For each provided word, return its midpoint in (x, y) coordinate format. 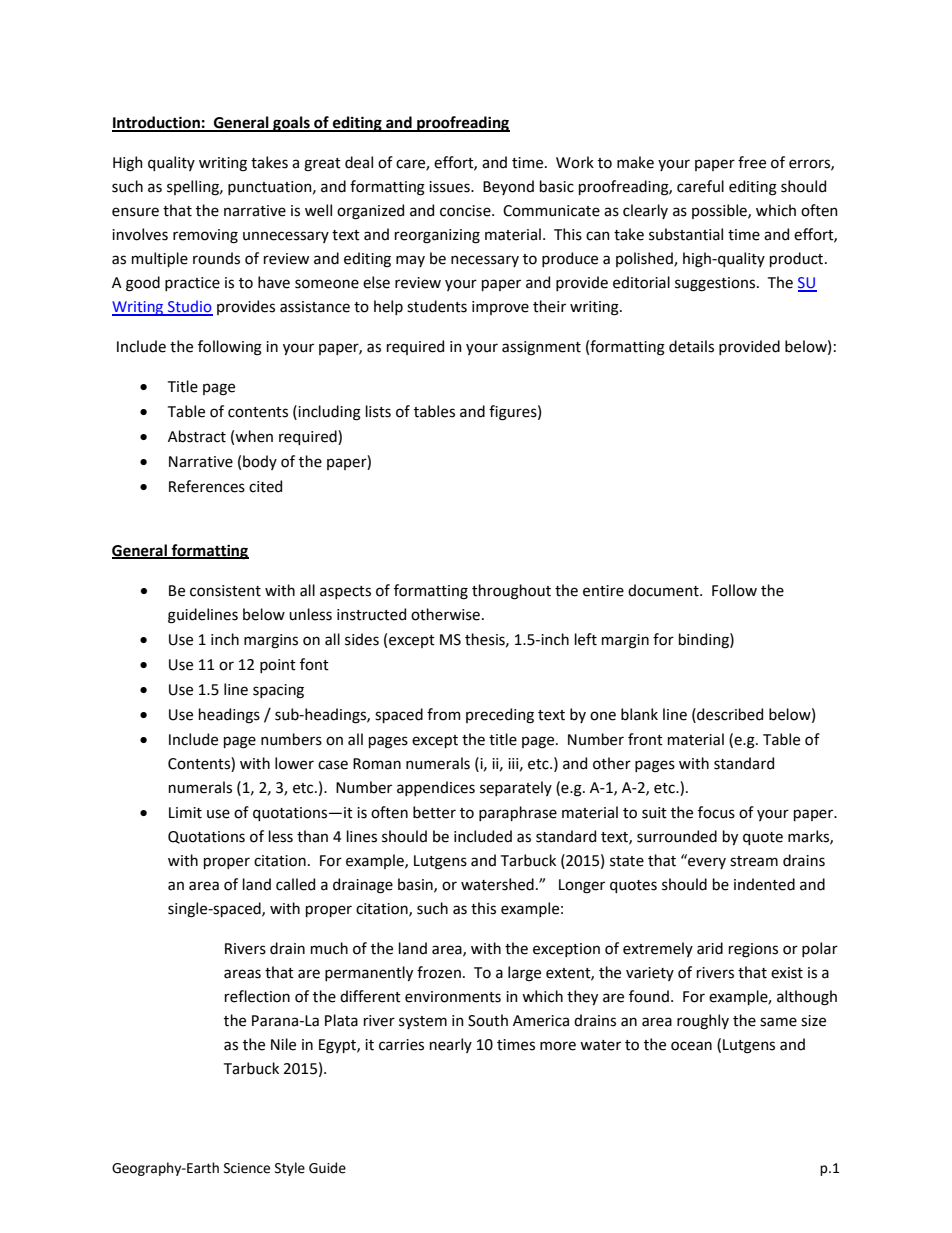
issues (450, 187)
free (752, 162)
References (207, 486)
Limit (185, 813)
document (664, 590)
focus (716, 812)
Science (247, 1168)
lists (378, 411)
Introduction (157, 123)
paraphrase (518, 813)
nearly (451, 1045)
